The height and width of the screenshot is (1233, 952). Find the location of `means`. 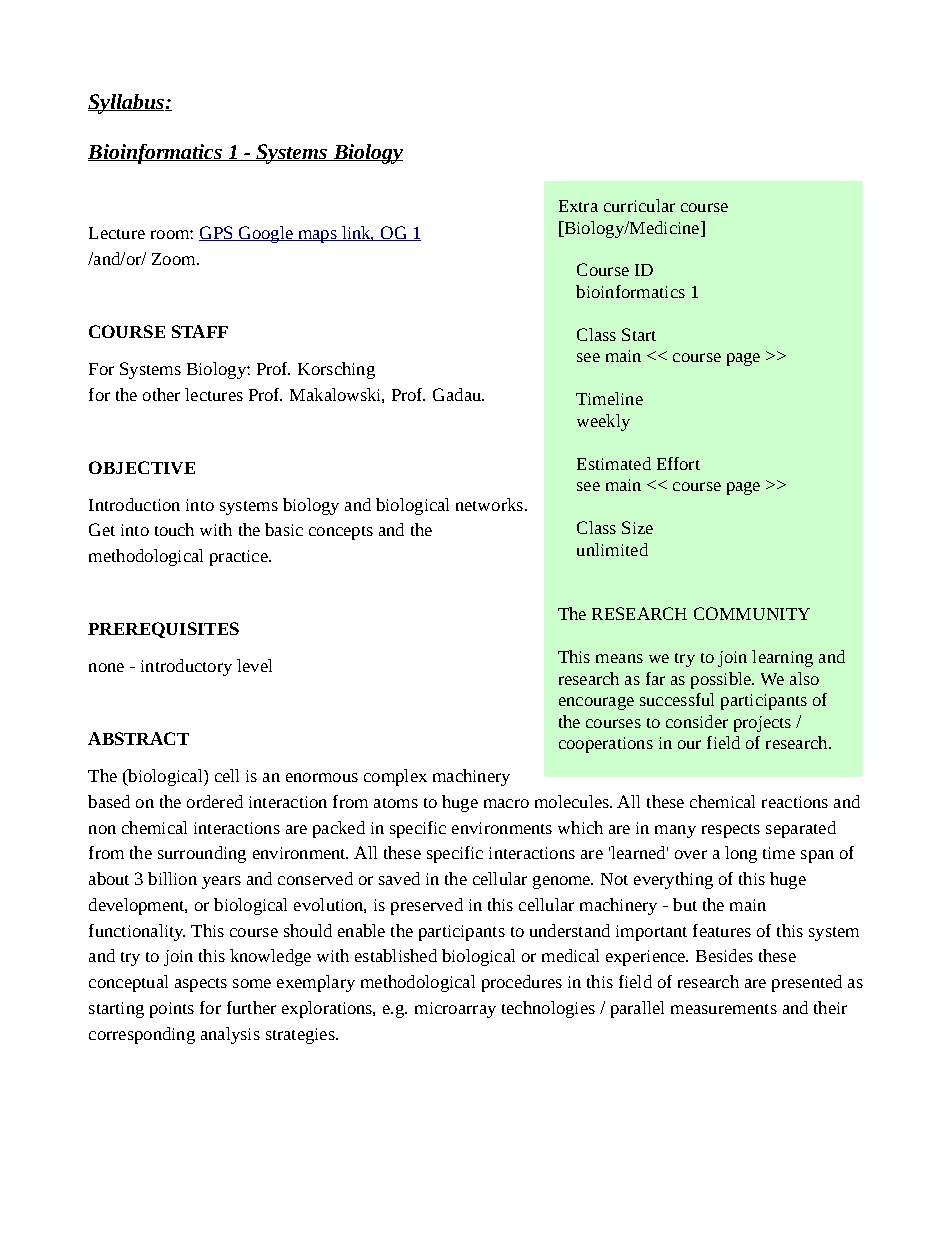

means is located at coordinates (619, 658).
